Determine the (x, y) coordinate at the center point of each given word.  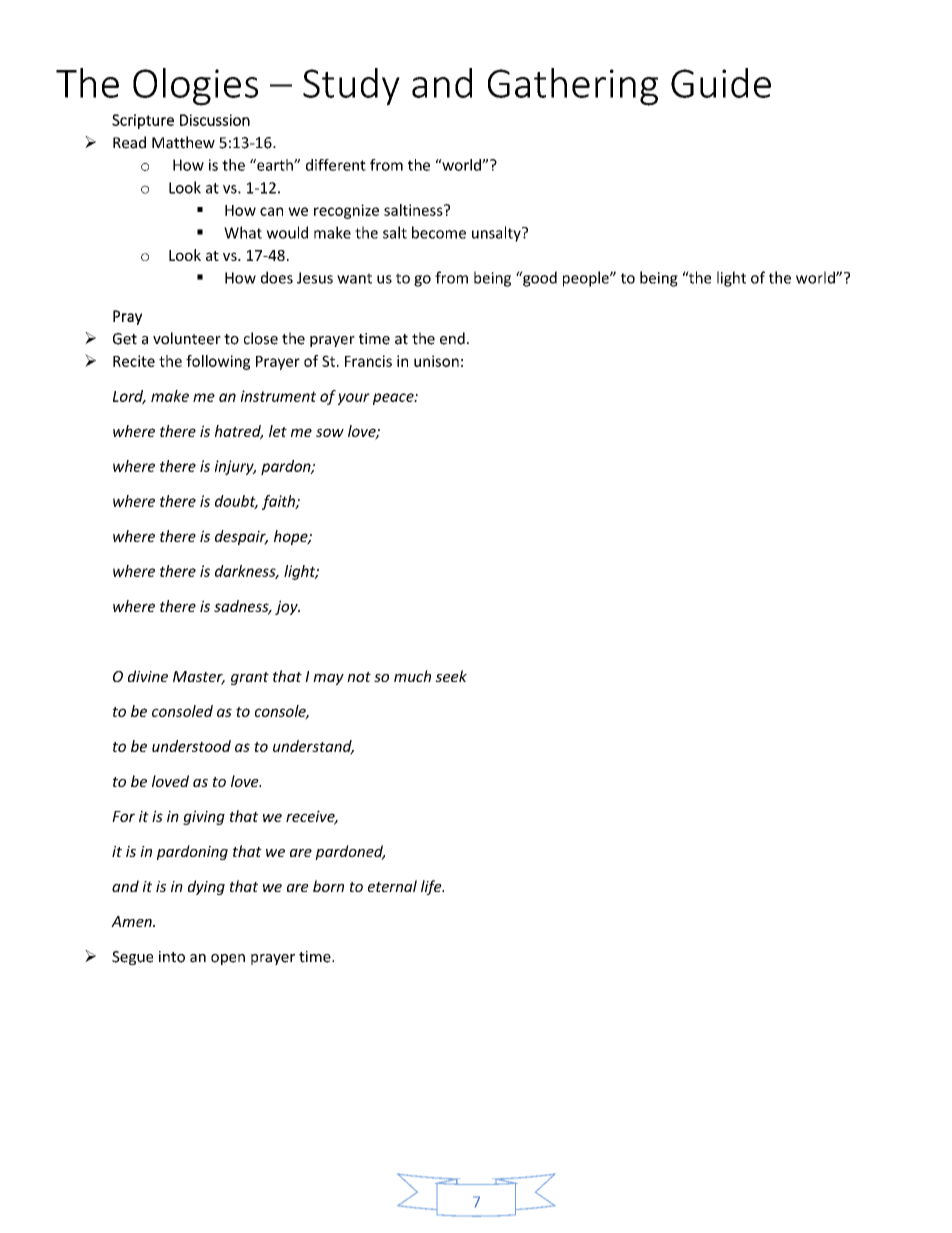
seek (451, 676)
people (587, 279)
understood (191, 746)
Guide (721, 83)
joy (287, 607)
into (172, 957)
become (439, 232)
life (432, 887)
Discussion (215, 120)
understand (313, 747)
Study (351, 87)
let (278, 431)
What (243, 232)
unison (436, 361)
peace (394, 399)
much (412, 676)
